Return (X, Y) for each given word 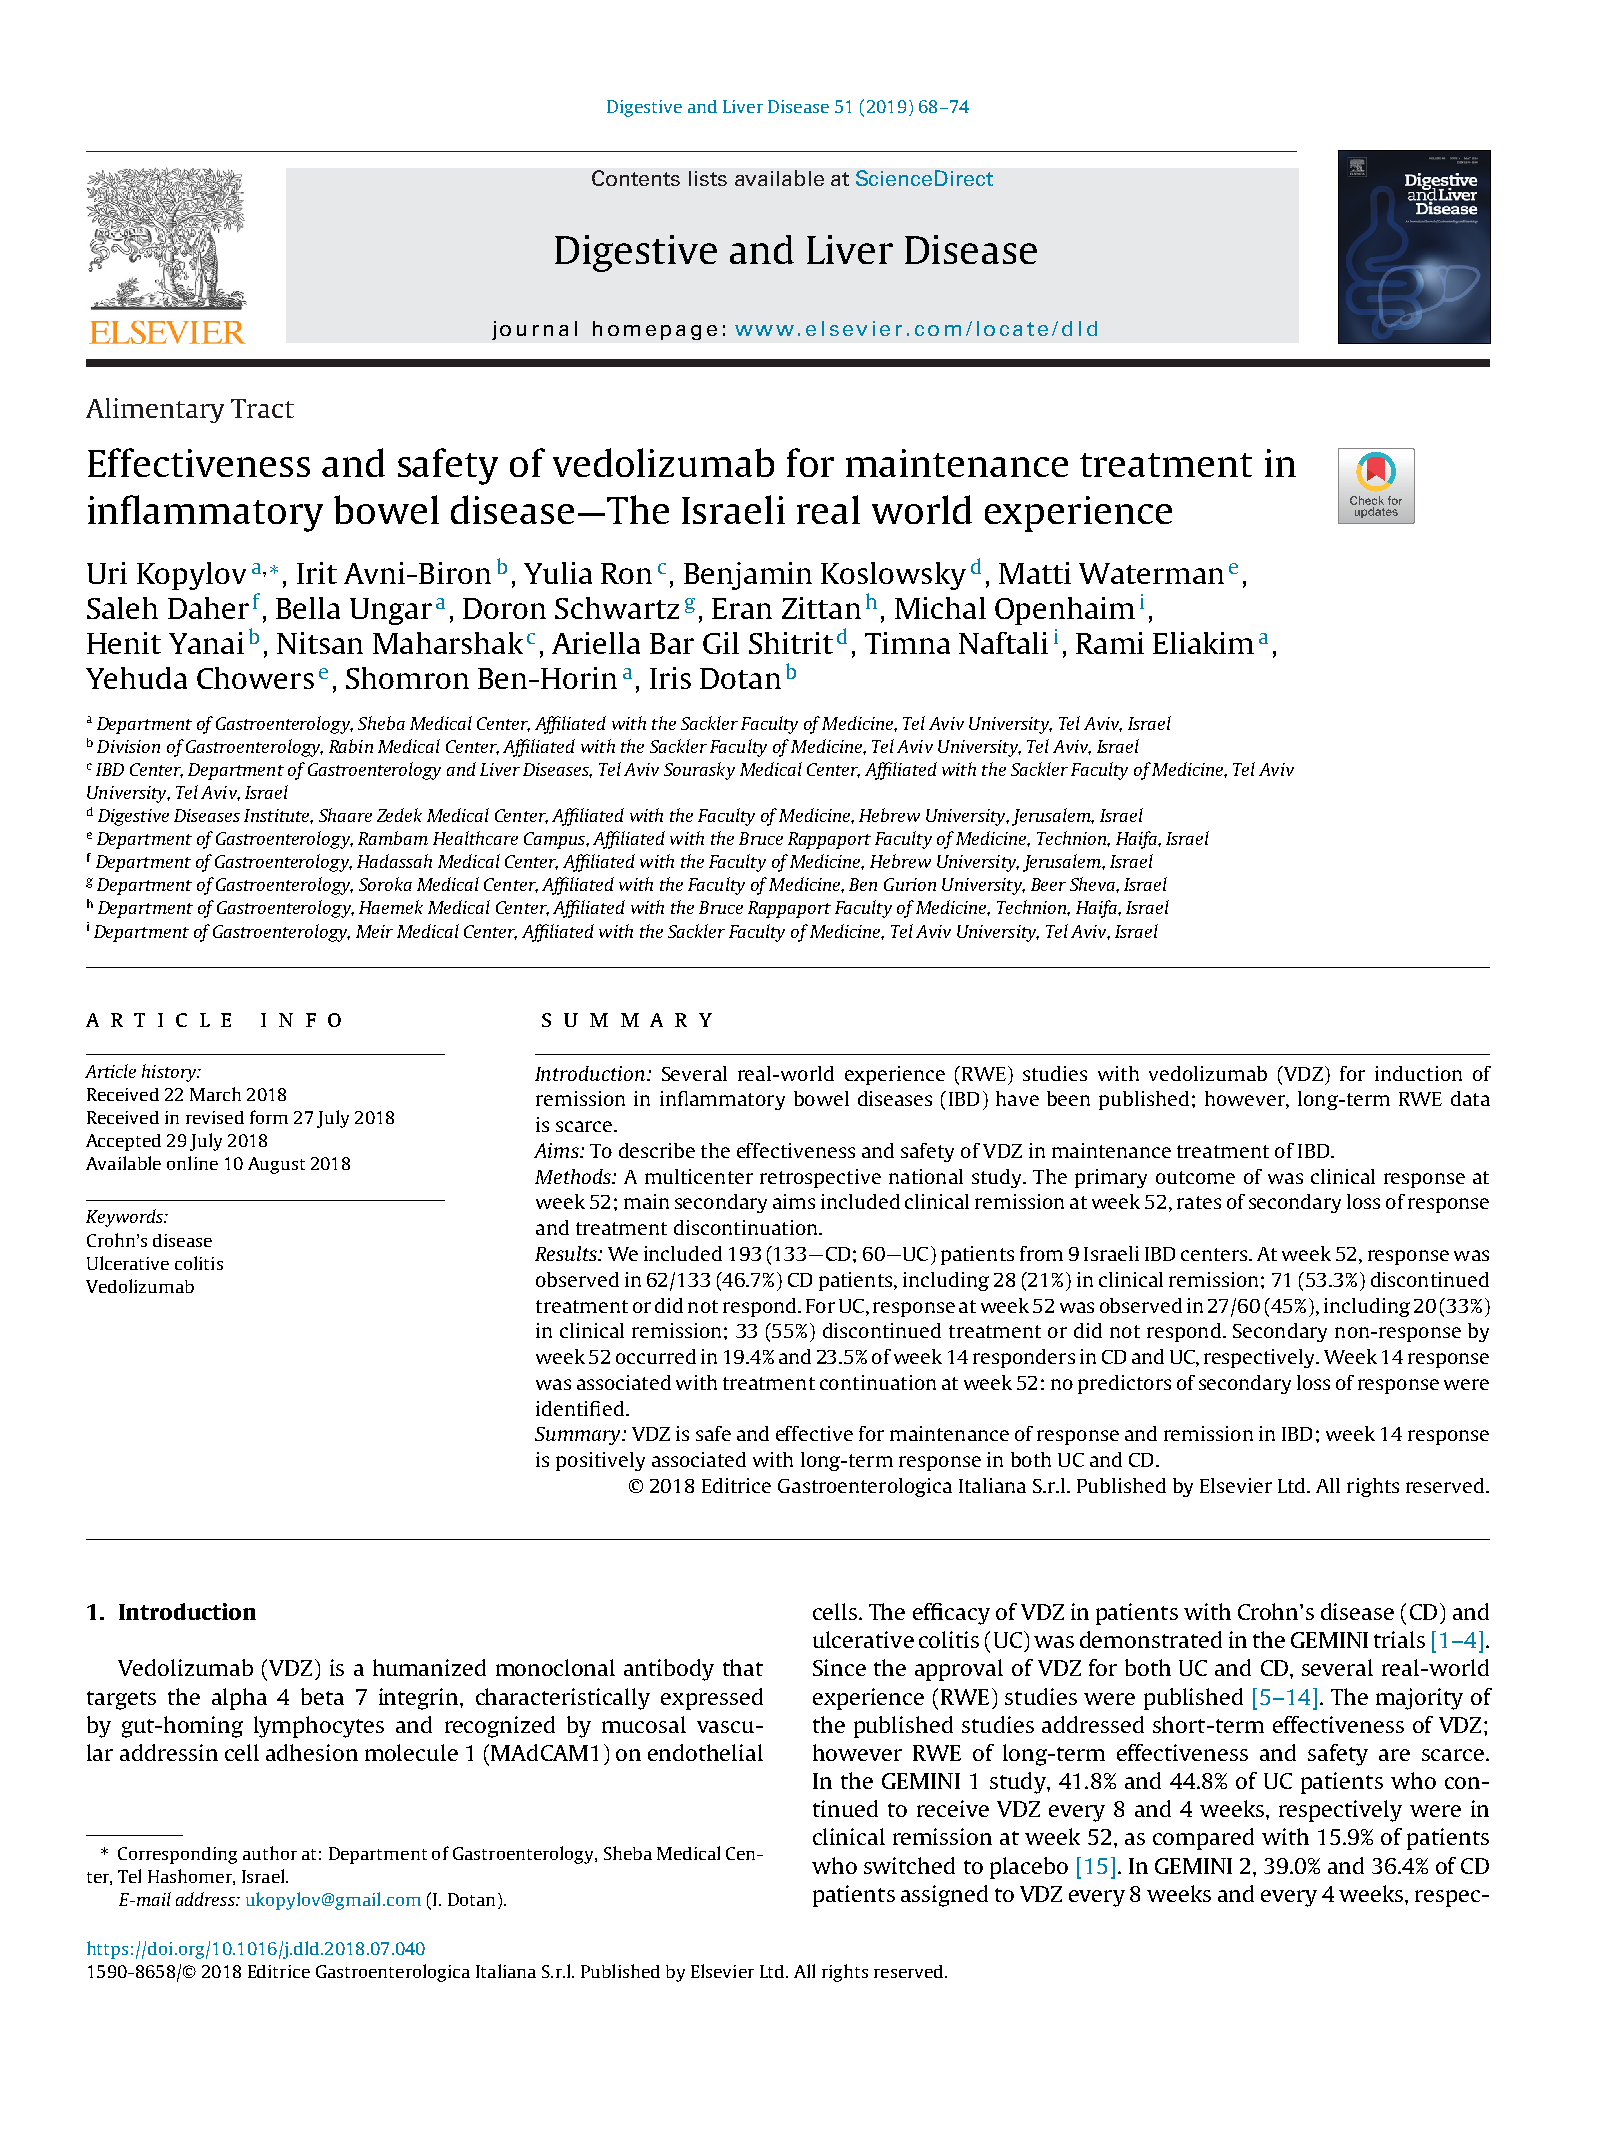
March (215, 1094)
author (270, 1853)
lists (708, 178)
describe (657, 1150)
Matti (1035, 573)
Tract (262, 408)
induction (1418, 1073)
